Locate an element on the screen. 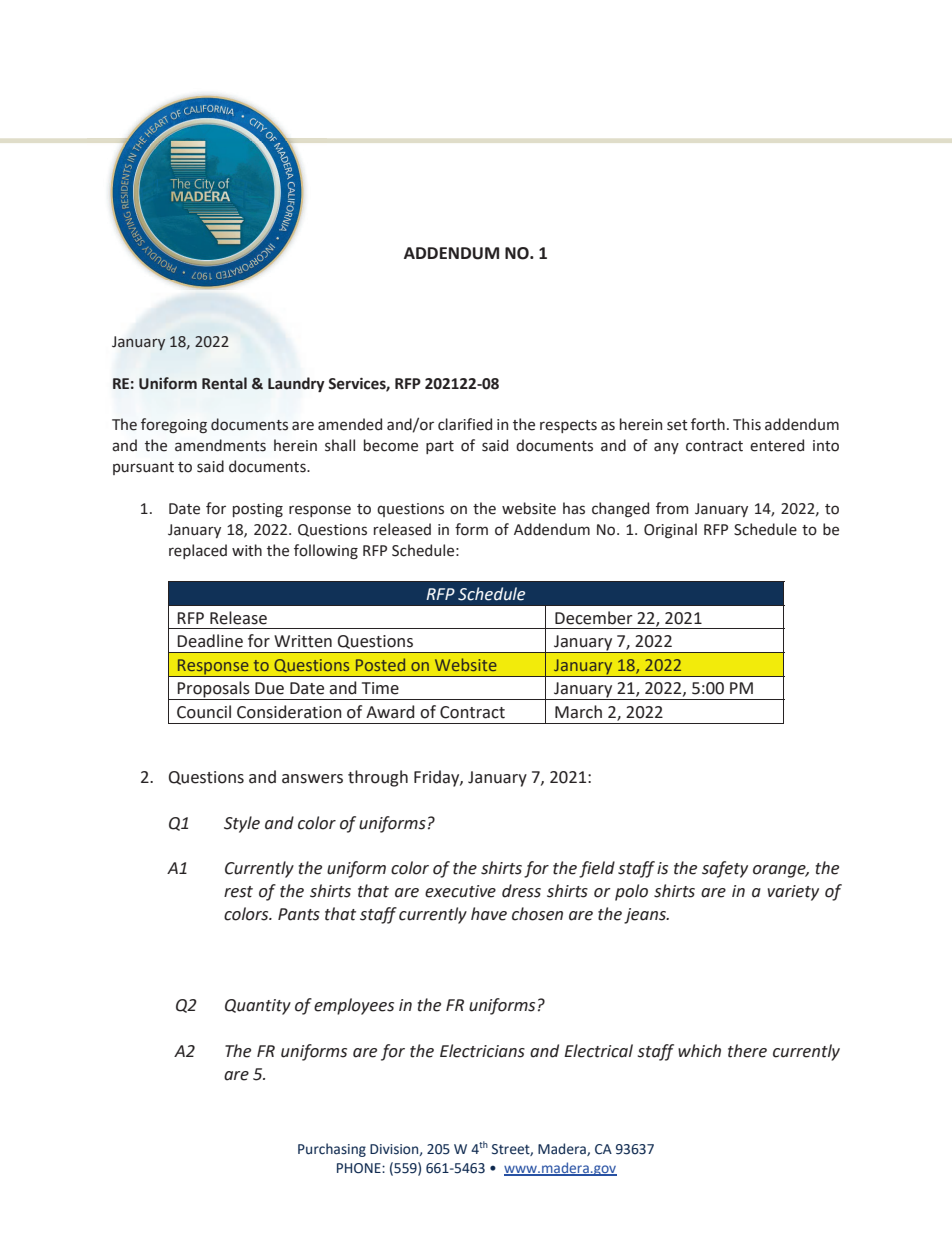 Image resolution: width=952 pixels, height=1233 pixels. This is located at coordinates (747, 424).
